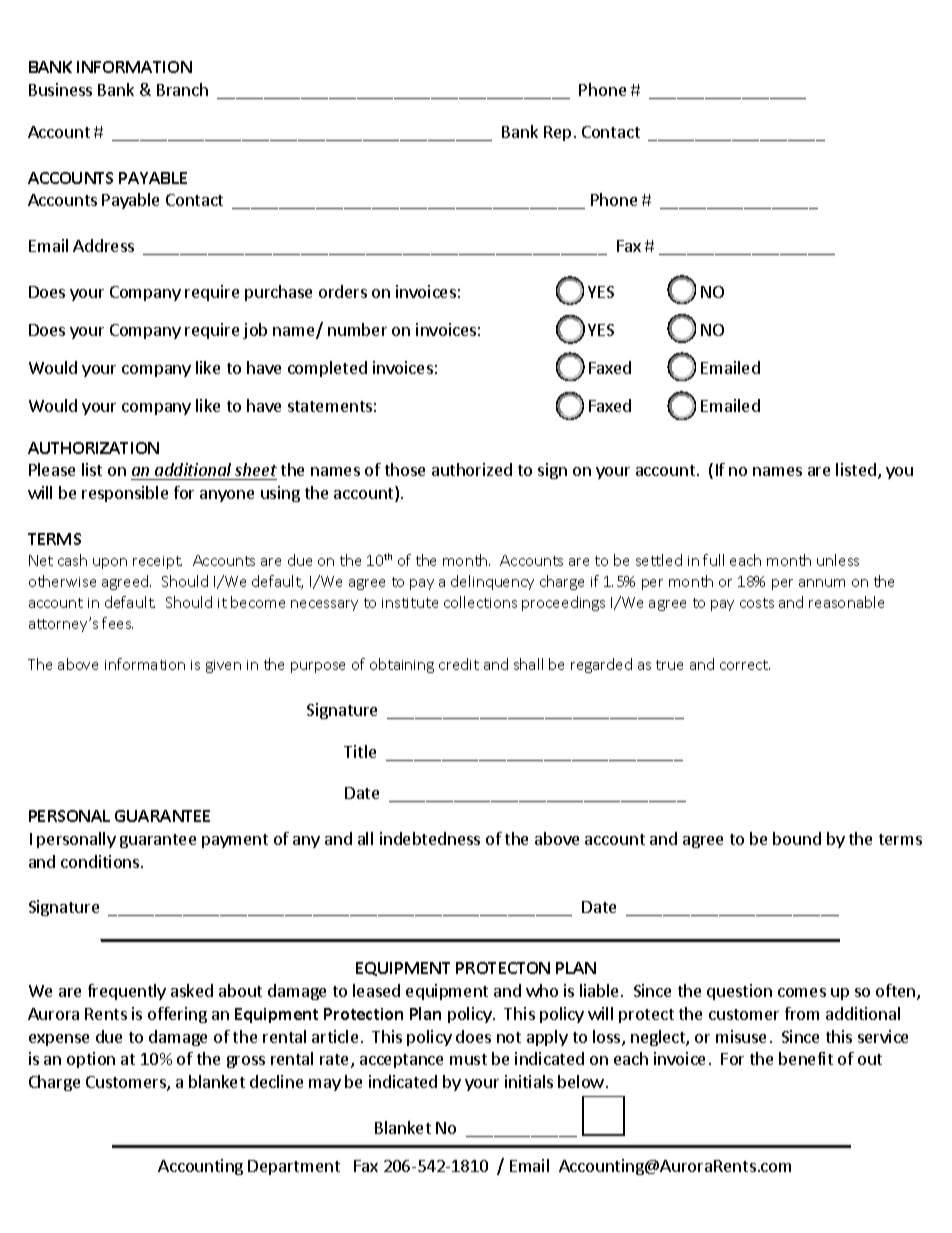  Describe the element at coordinates (557, 133) in the image. I see `Rep` at that location.
